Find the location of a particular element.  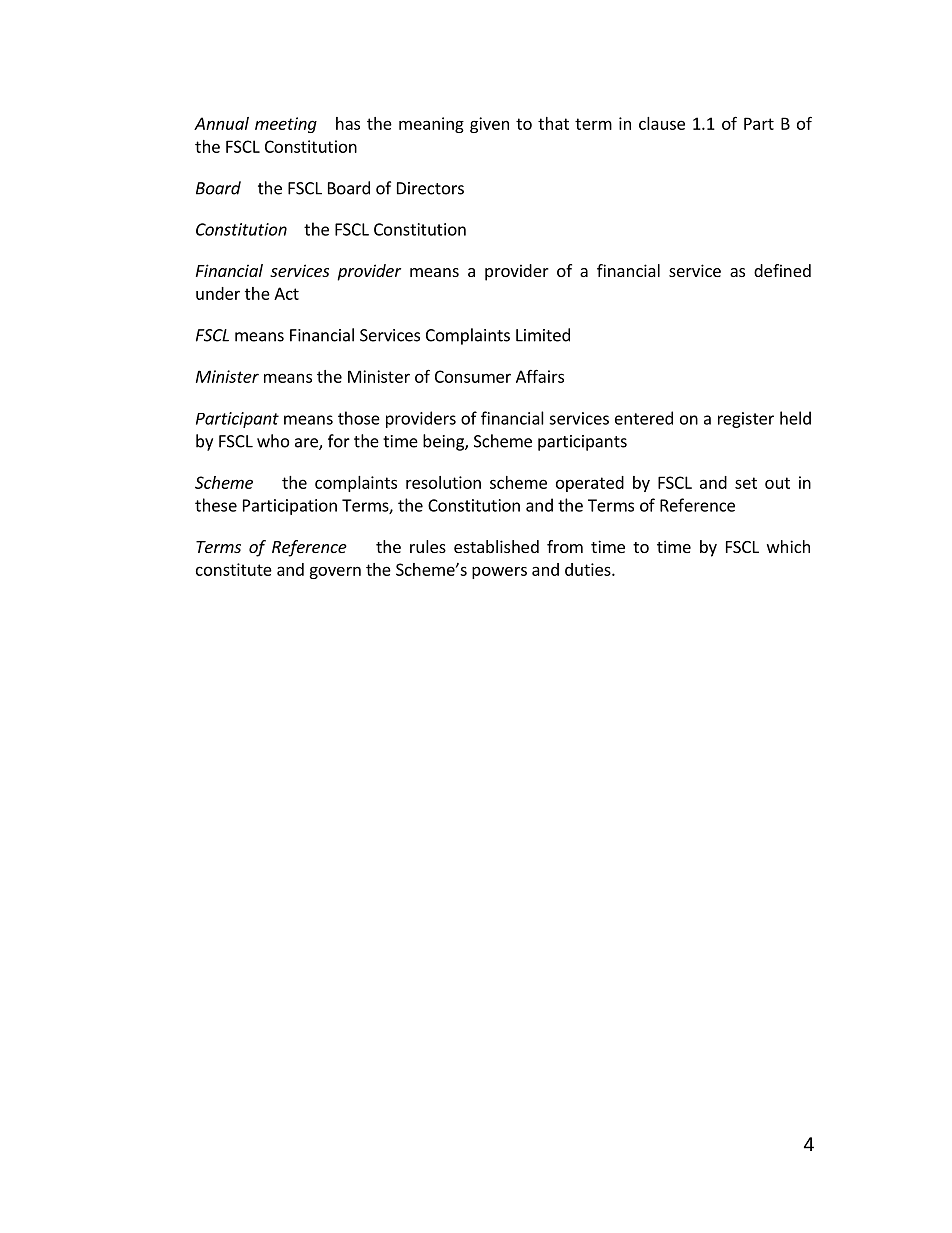

being is located at coordinates (444, 442).
